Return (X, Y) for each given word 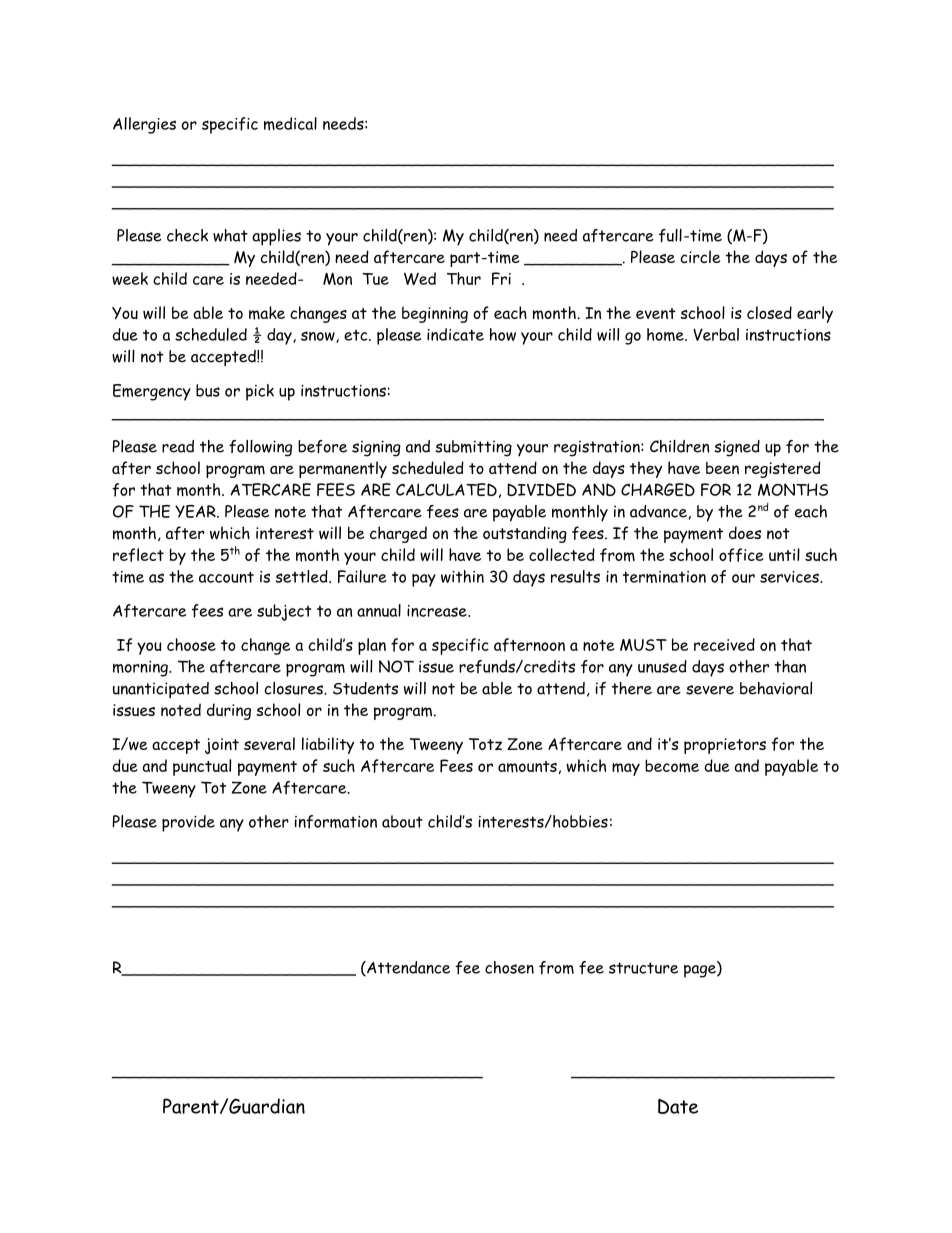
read (178, 446)
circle (700, 256)
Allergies (144, 125)
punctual (202, 767)
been (722, 468)
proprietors (725, 746)
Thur (464, 278)
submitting (474, 448)
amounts (527, 767)
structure (643, 968)
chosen (509, 967)
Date (678, 1106)
